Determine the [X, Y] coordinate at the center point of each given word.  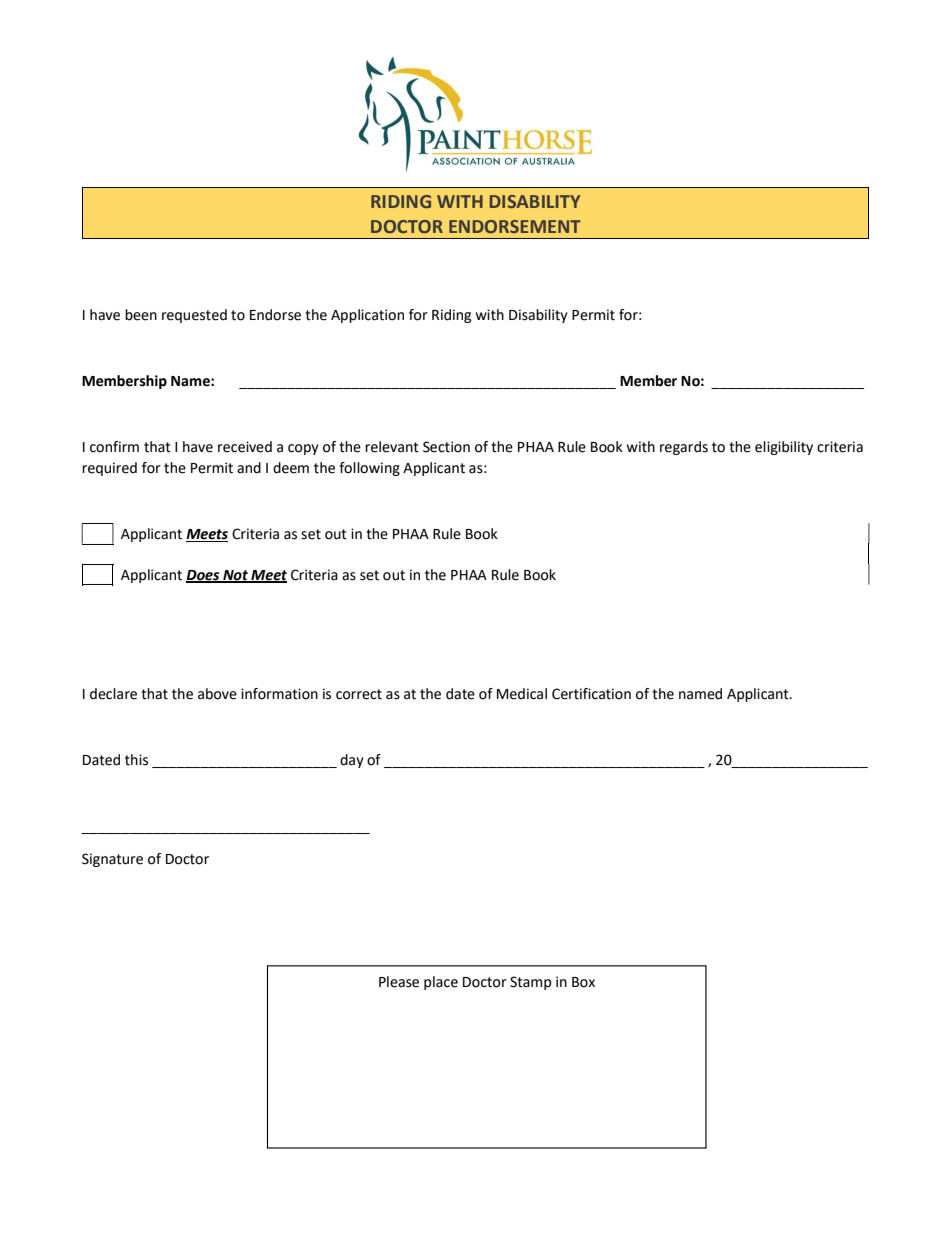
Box [583, 982]
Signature [112, 860]
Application [367, 316]
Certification [591, 694]
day [352, 761]
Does [204, 576]
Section [446, 447]
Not [235, 576]
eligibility [784, 448]
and [249, 468]
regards [684, 448]
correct [359, 694]
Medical [522, 694]
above [217, 694]
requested [194, 316]
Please [399, 982]
